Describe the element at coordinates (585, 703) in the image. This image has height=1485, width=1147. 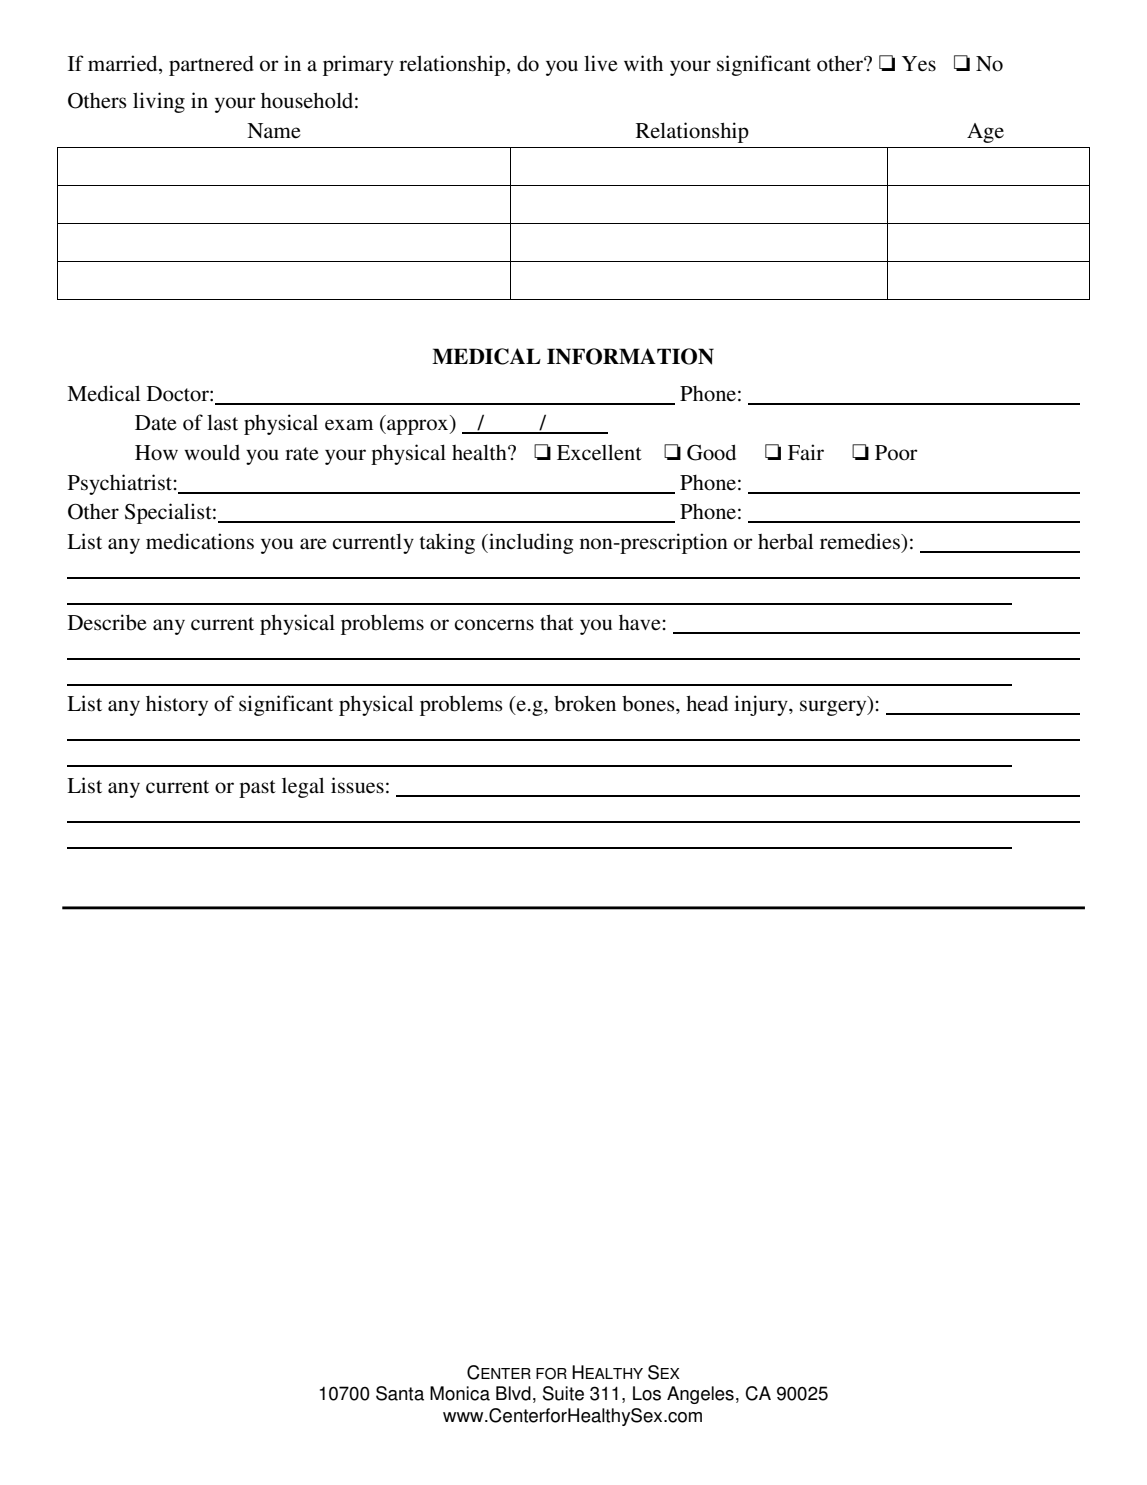
I see `broken` at that location.
